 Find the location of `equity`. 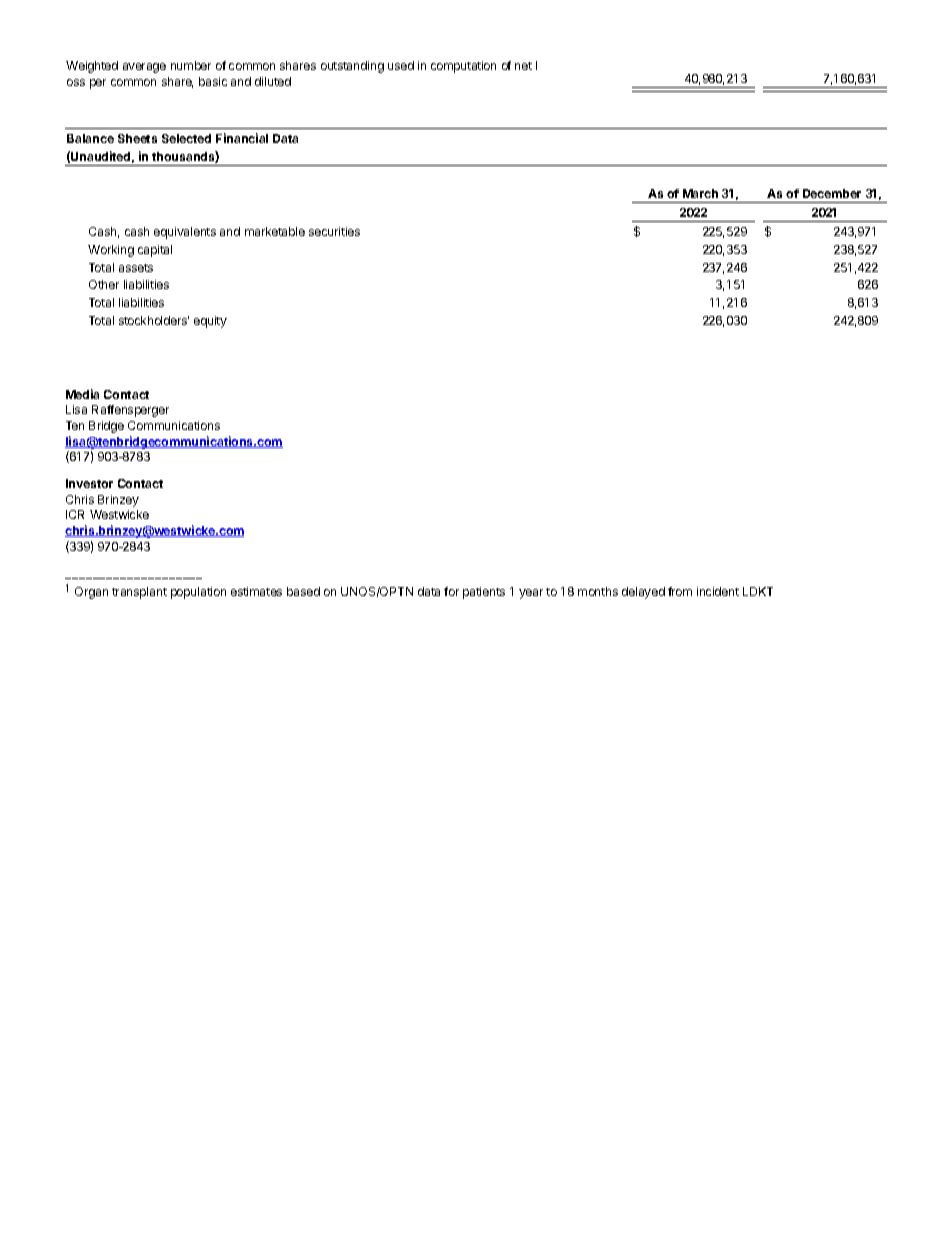

equity is located at coordinates (210, 322).
